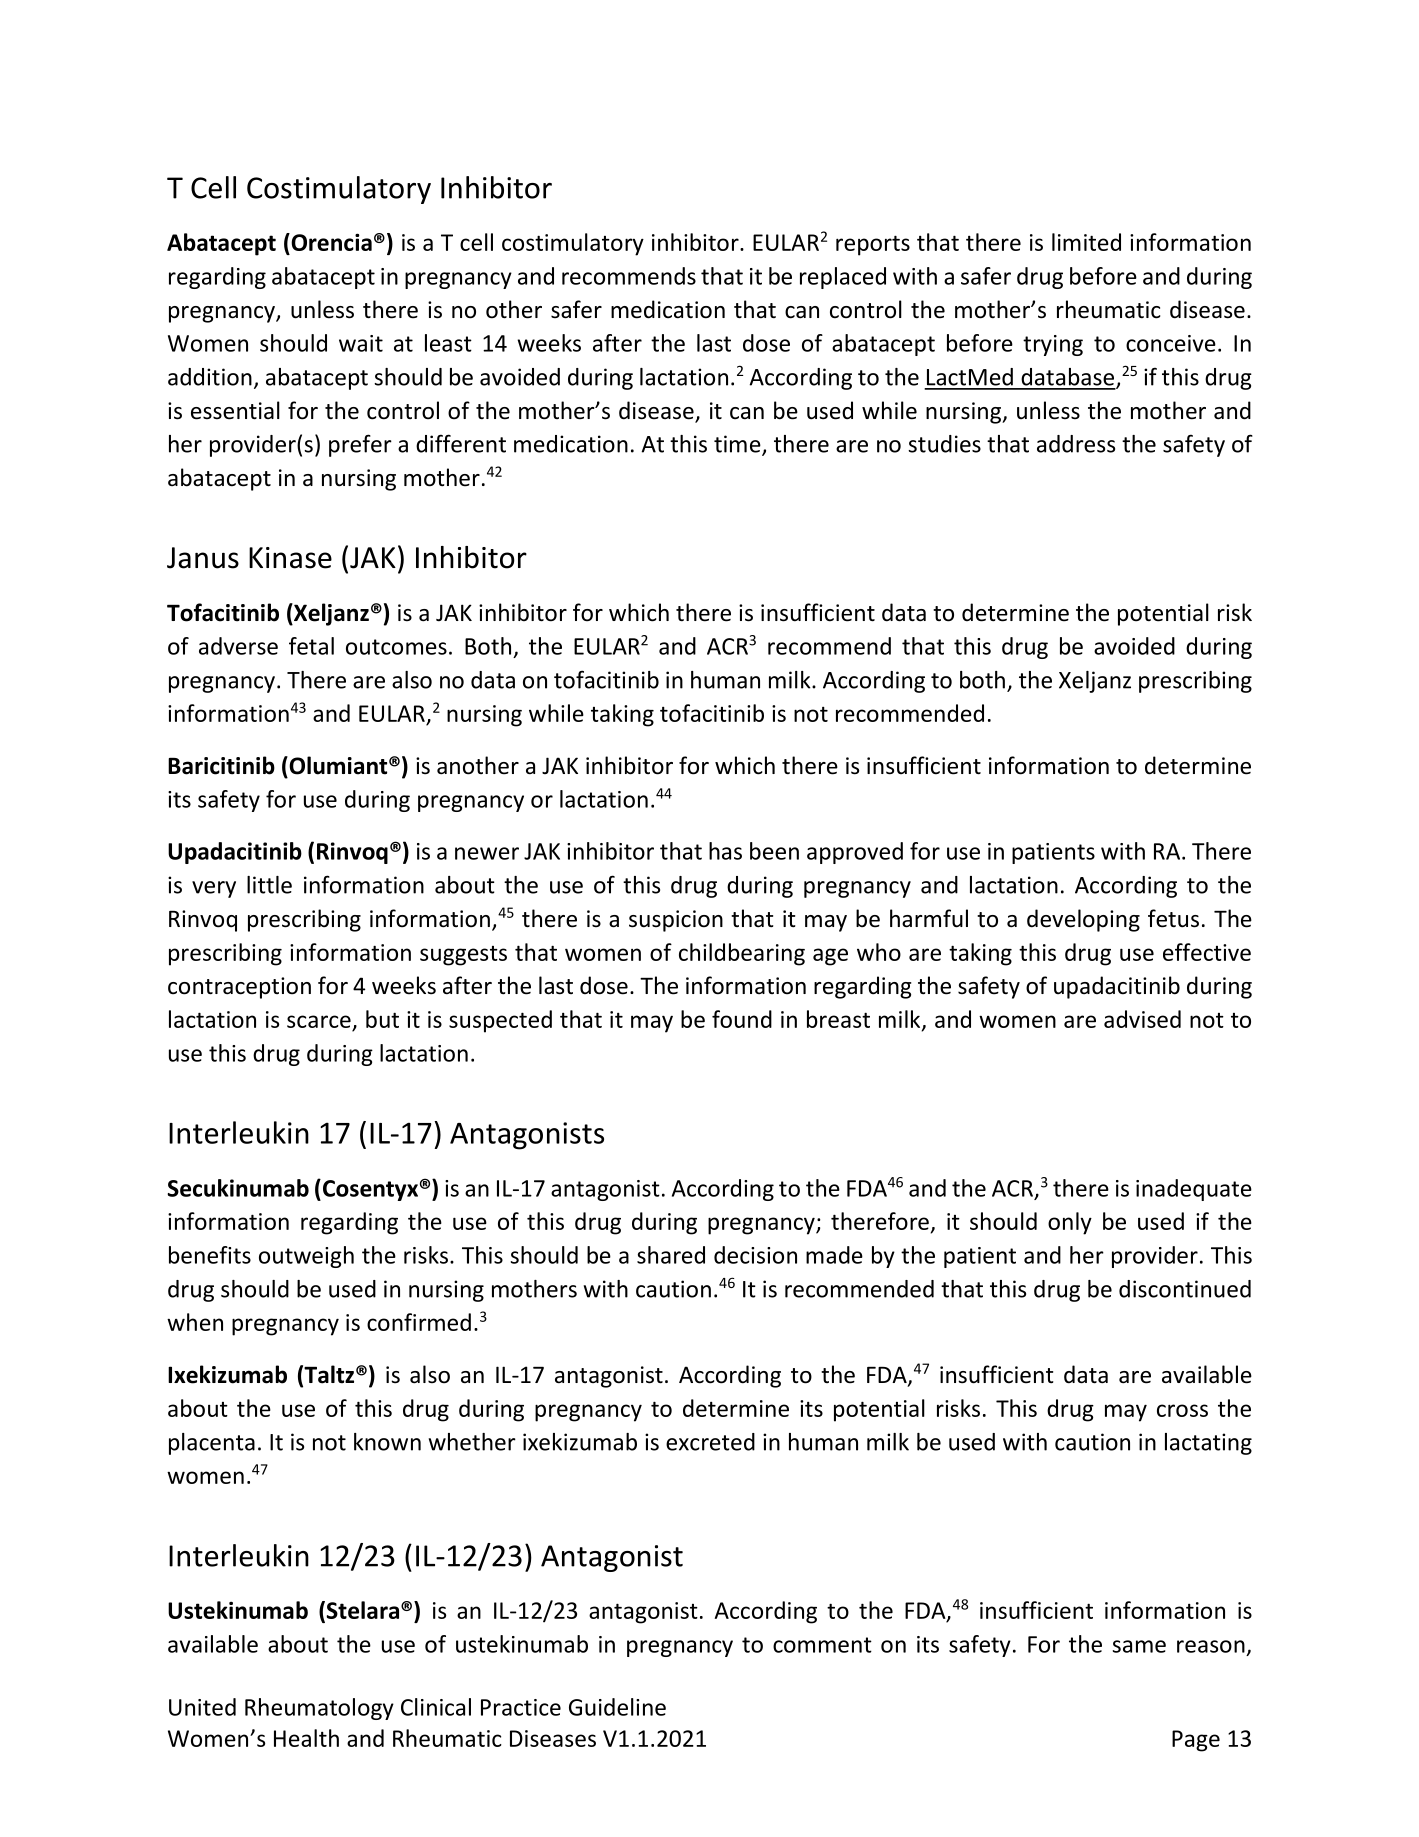 This screenshot has height=1837, width=1419. What do you see at coordinates (843, 278) in the screenshot?
I see `replaced` at bounding box center [843, 278].
